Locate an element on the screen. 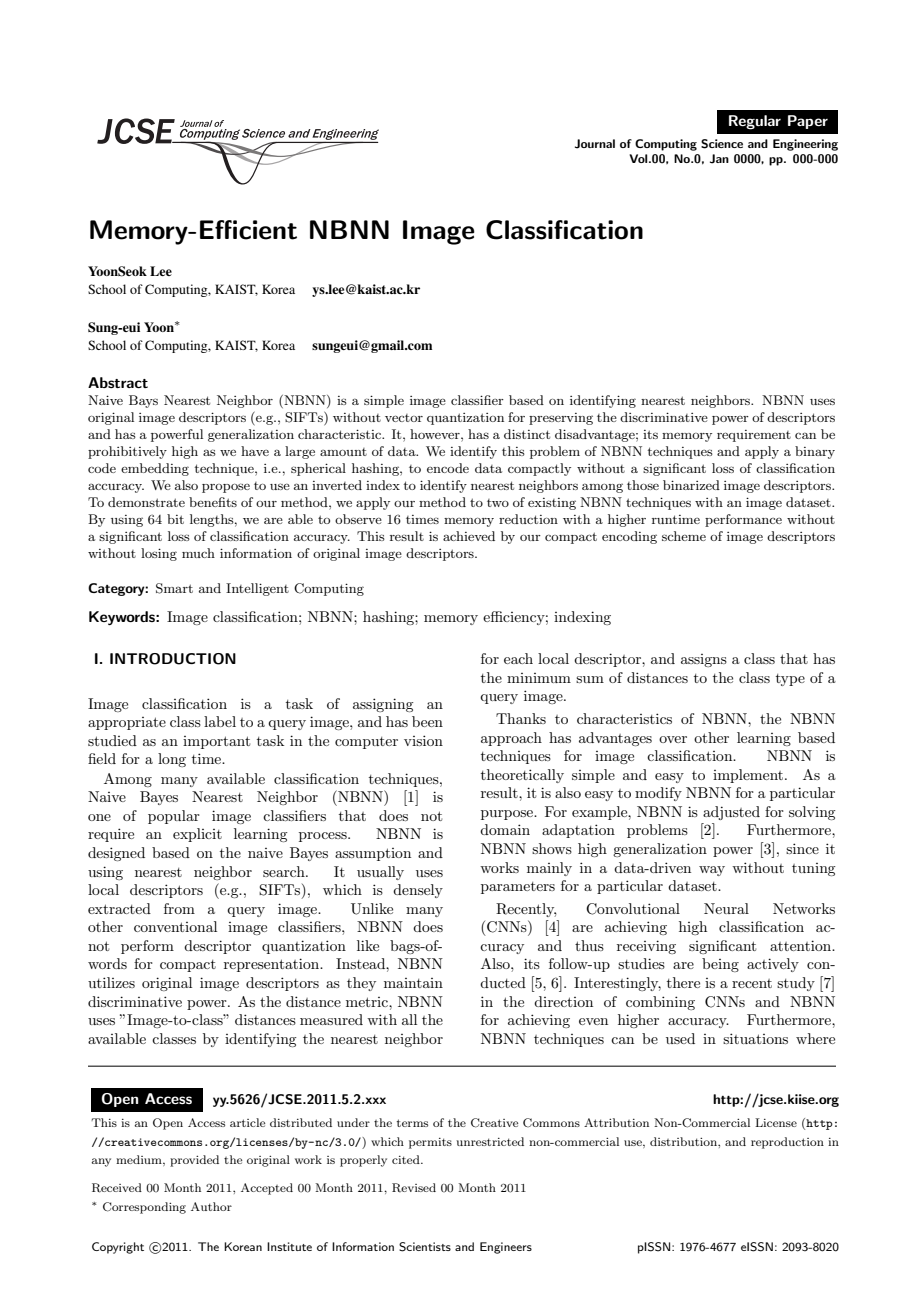 This screenshot has width=924, height=1308. Jan is located at coordinates (719, 159).
